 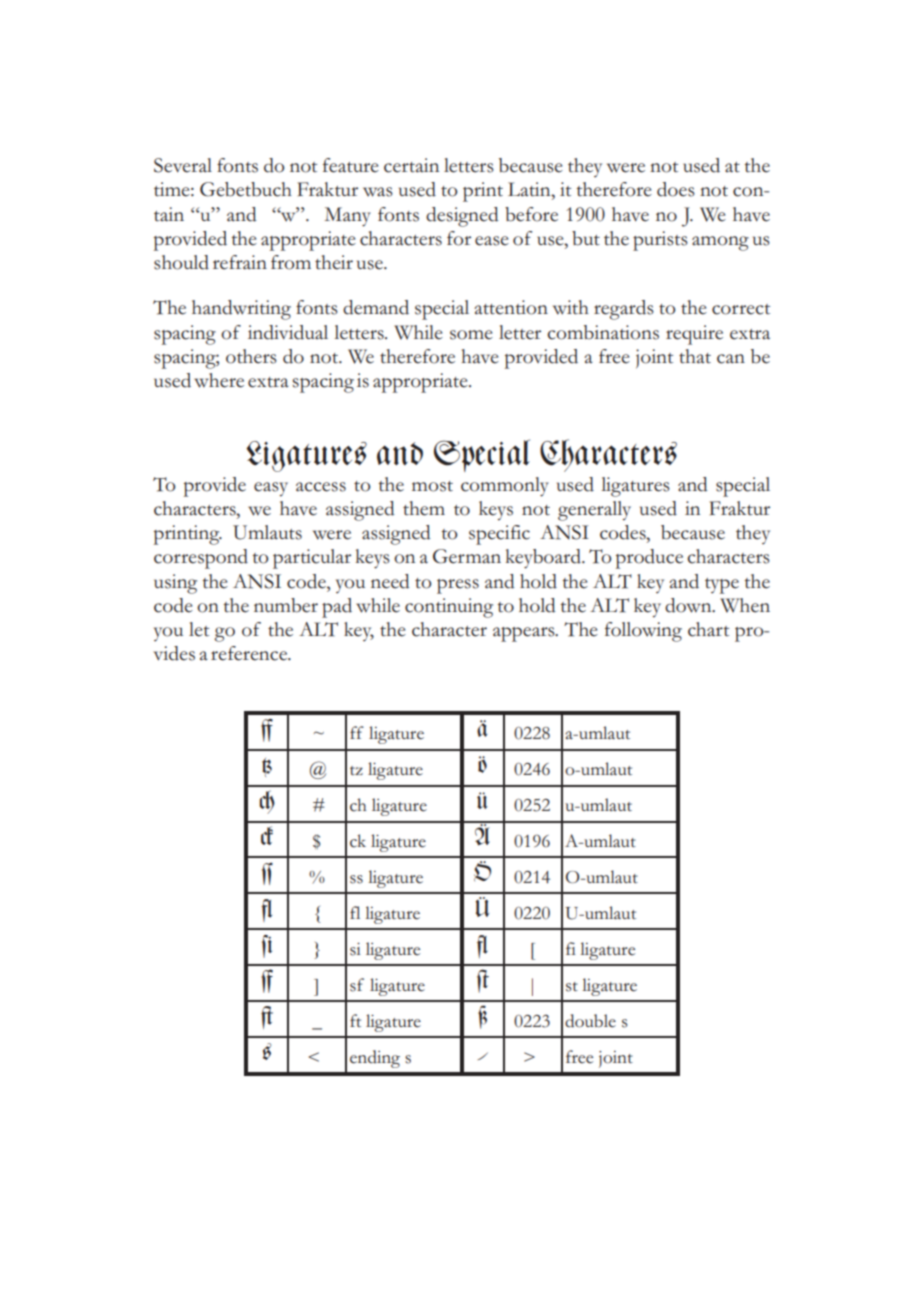 What do you see at coordinates (449, 608) in the page?
I see `continuing` at bounding box center [449, 608].
